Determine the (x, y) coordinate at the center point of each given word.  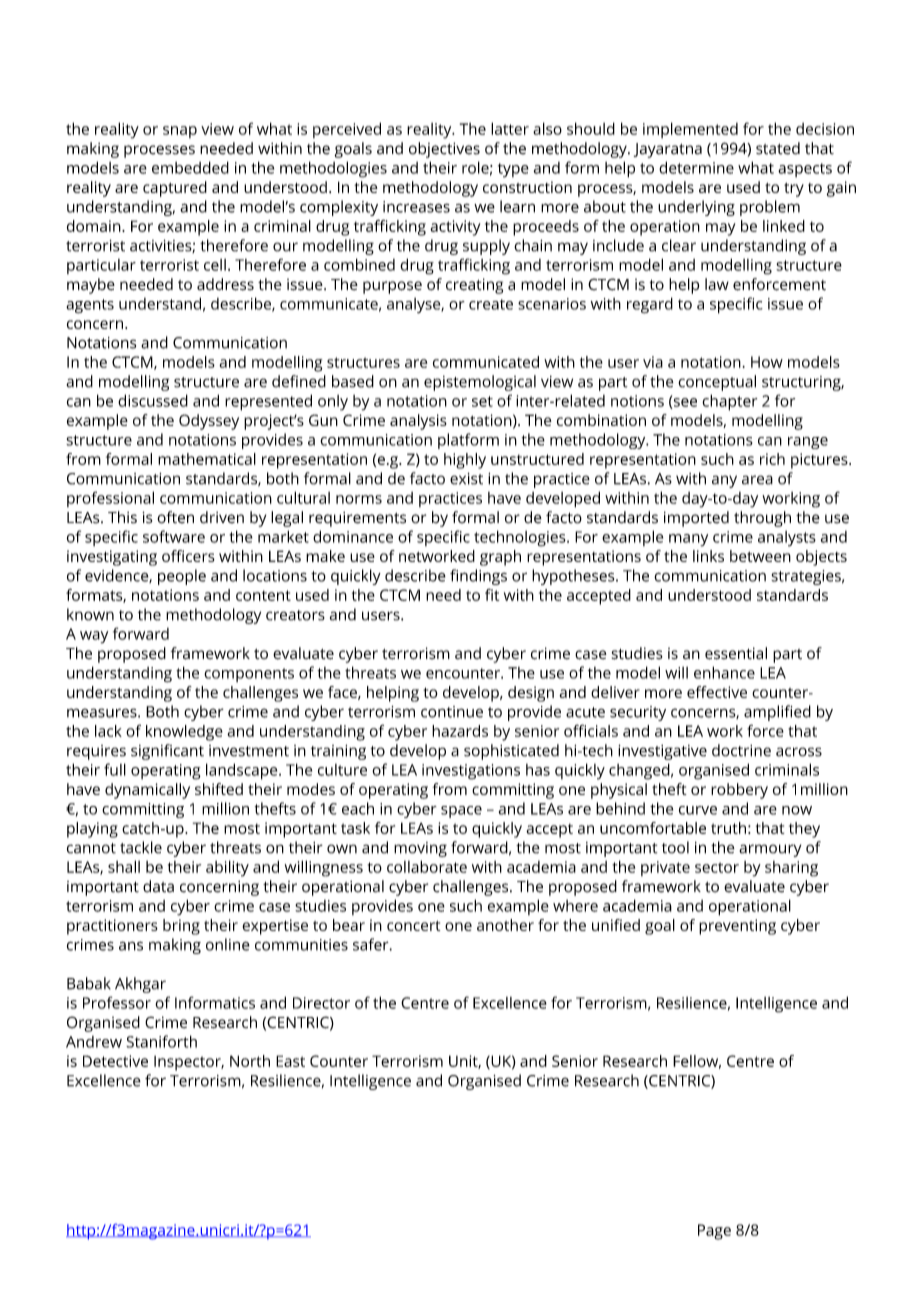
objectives (444, 150)
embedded (190, 167)
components (249, 675)
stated (778, 148)
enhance (724, 672)
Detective (115, 1061)
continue (452, 712)
